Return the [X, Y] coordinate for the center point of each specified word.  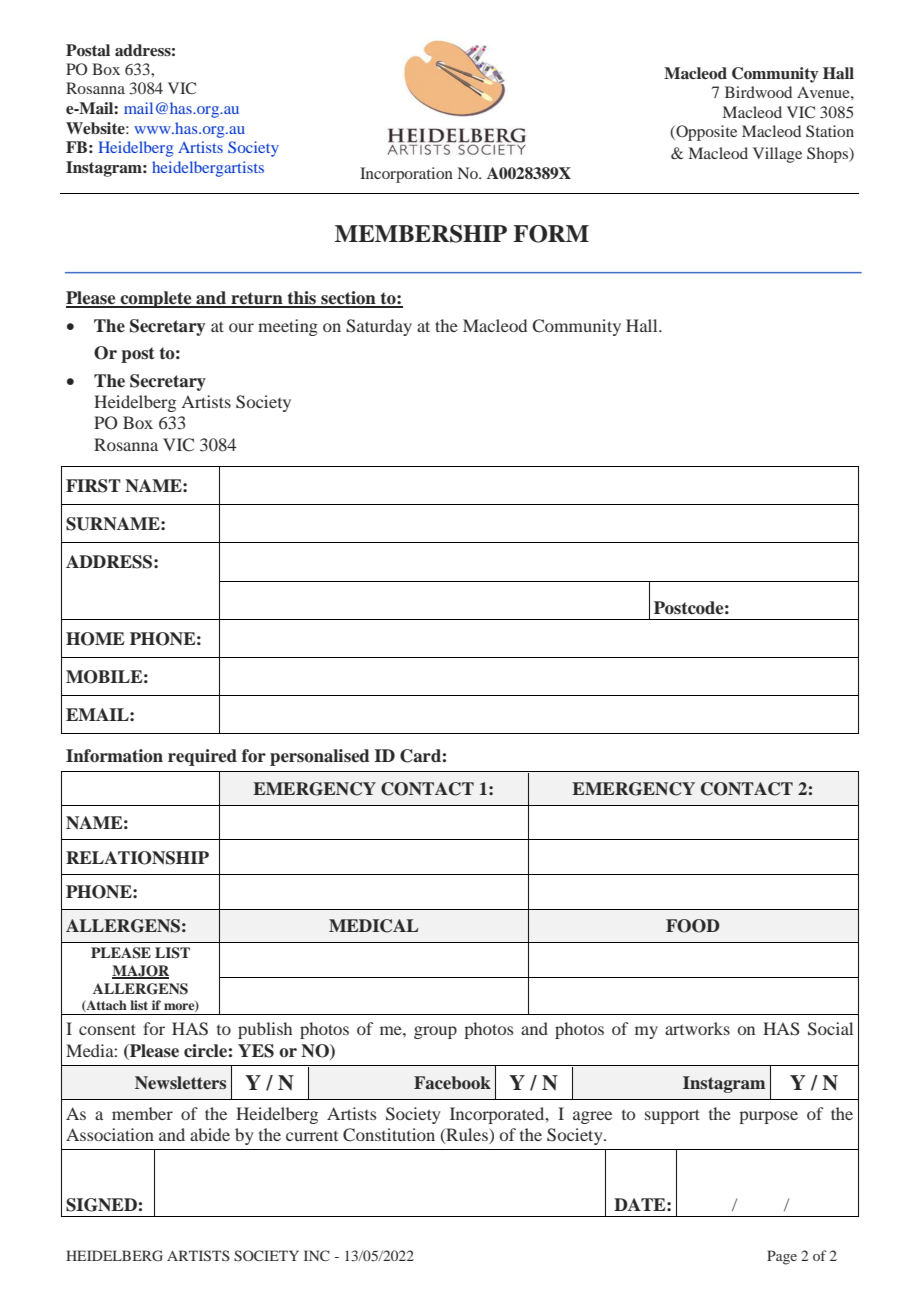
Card [420, 756]
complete [156, 299]
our [241, 327]
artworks [697, 1028]
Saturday [379, 327]
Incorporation [406, 175]
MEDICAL [373, 926]
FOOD [693, 926]
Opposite [705, 133]
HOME [95, 639]
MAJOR [140, 972]
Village [777, 155]
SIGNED [101, 1205]
